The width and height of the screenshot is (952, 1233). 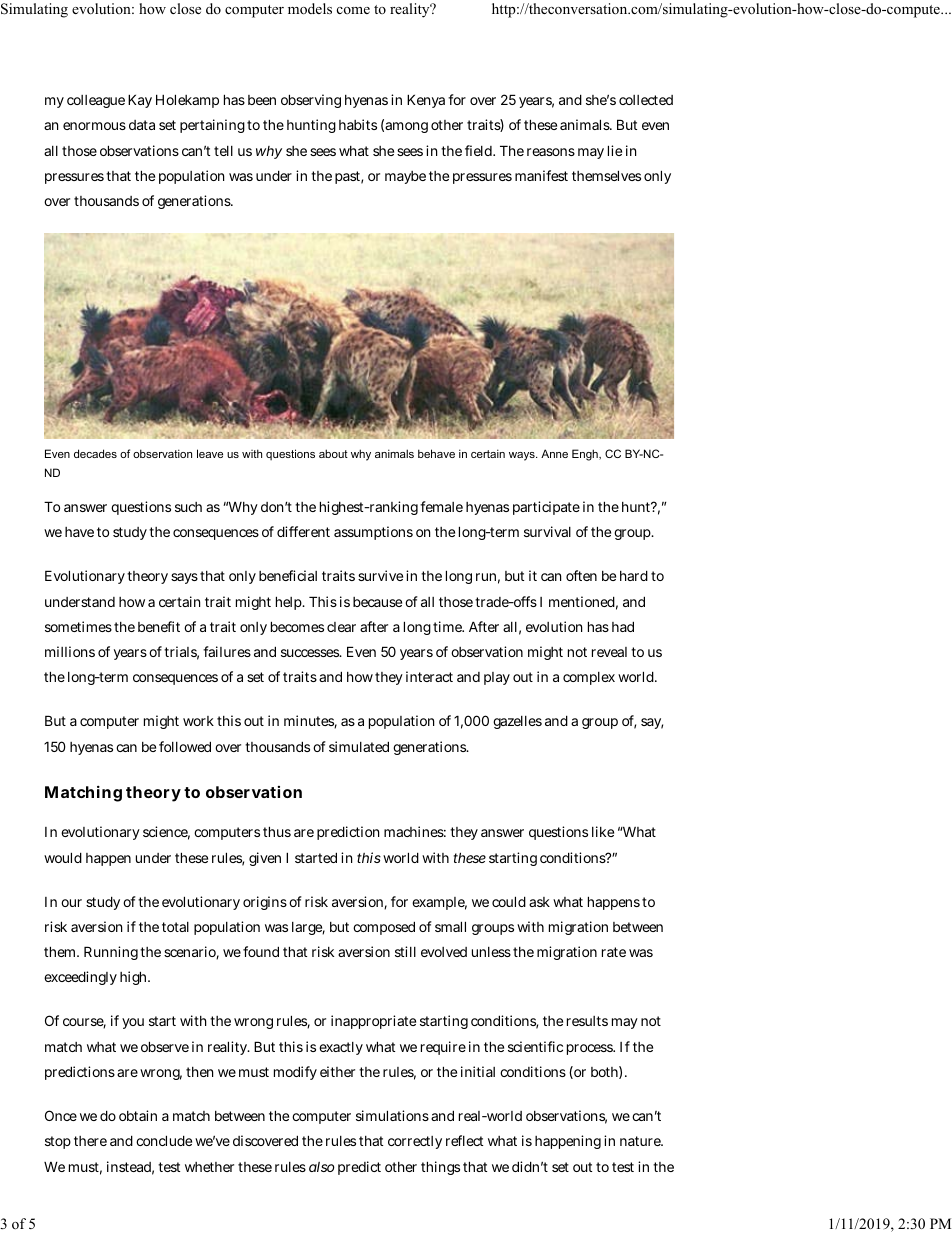 I want to click on collected, so click(x=646, y=100).
